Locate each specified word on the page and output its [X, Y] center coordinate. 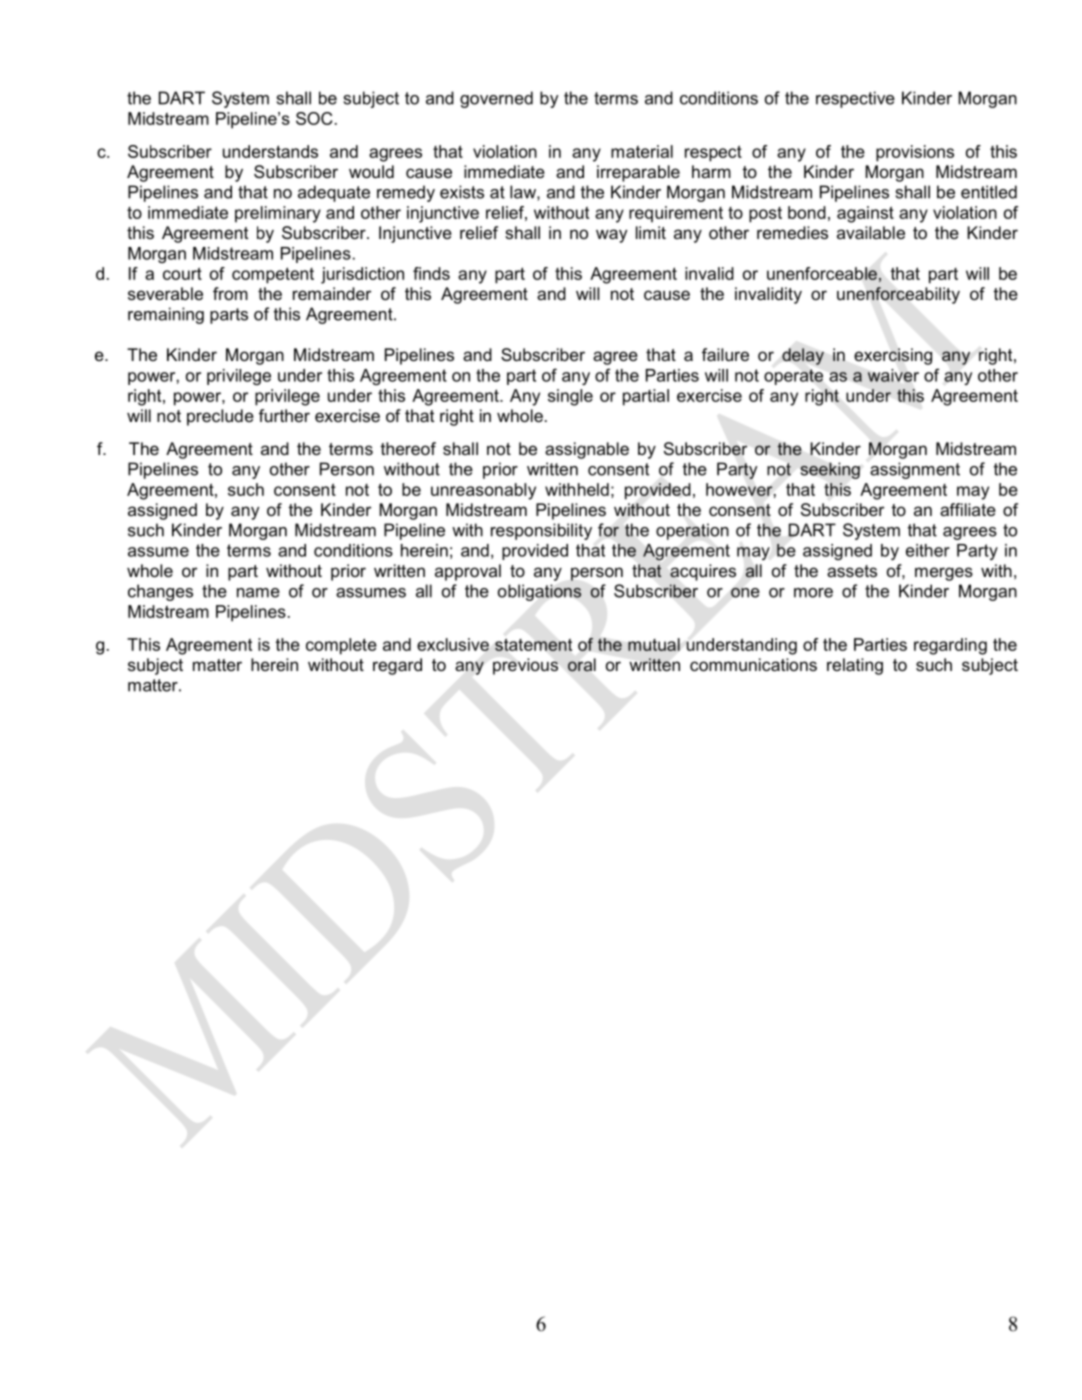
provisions [915, 153]
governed [496, 99]
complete [341, 646]
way [611, 236]
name [258, 593]
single [570, 397]
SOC [314, 118]
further [284, 415]
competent [273, 275]
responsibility [541, 531]
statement [533, 644]
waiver [893, 375]
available [871, 232]
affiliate [968, 509]
